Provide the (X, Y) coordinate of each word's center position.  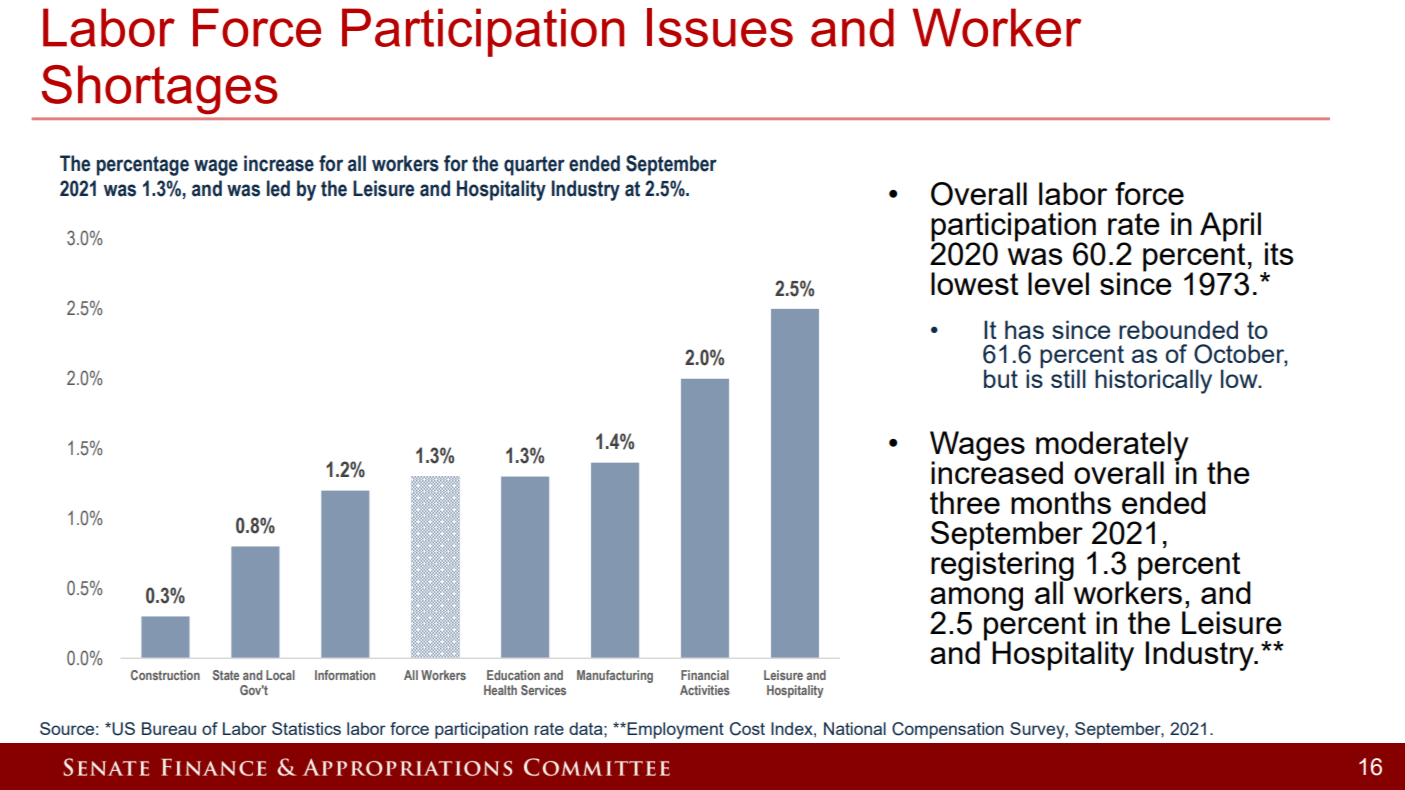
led (278, 188)
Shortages (159, 89)
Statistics (306, 728)
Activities (705, 690)
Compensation (948, 730)
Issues (720, 27)
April (1230, 228)
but (1001, 378)
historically (1153, 381)
